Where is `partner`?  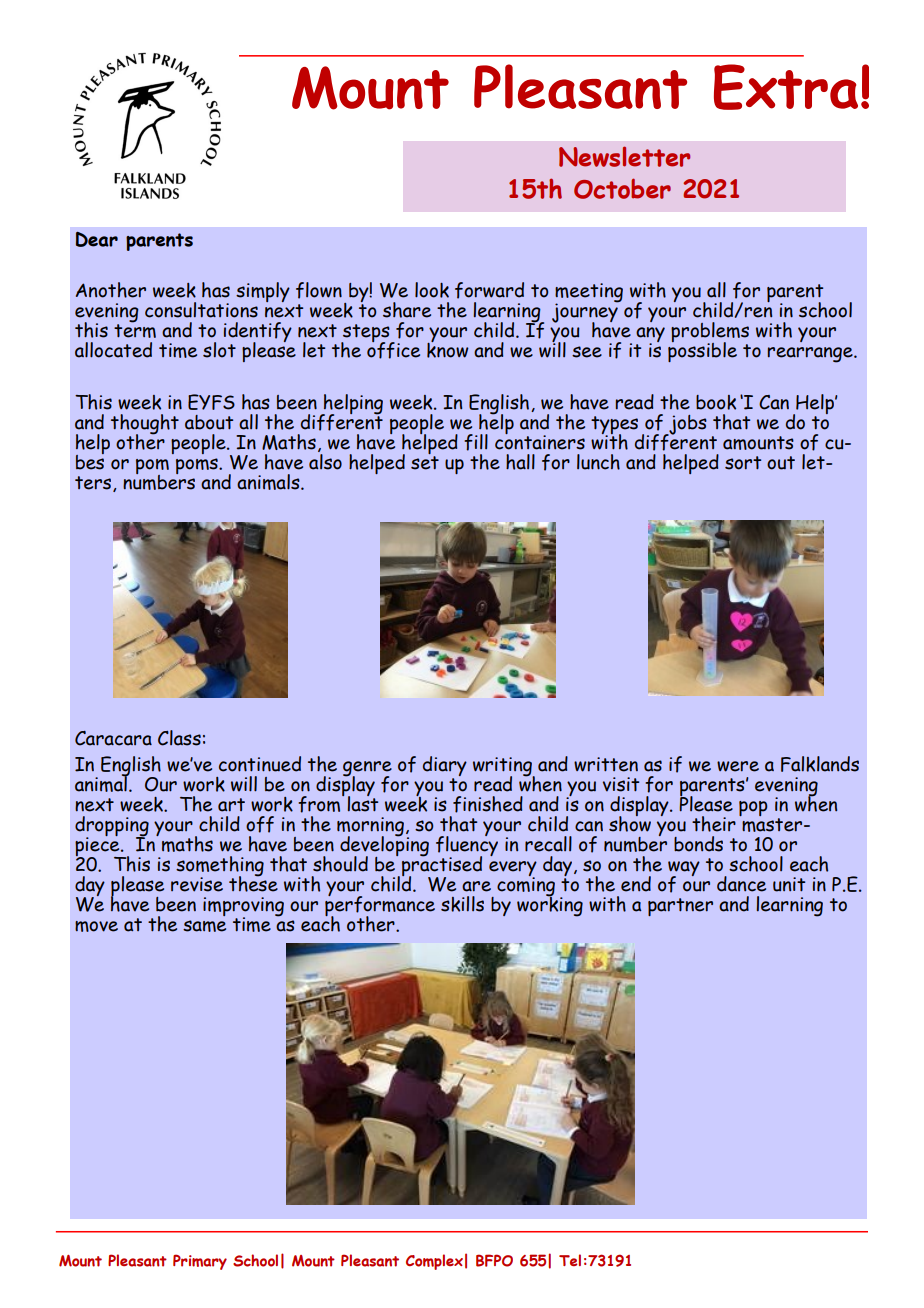
partner is located at coordinates (680, 907).
